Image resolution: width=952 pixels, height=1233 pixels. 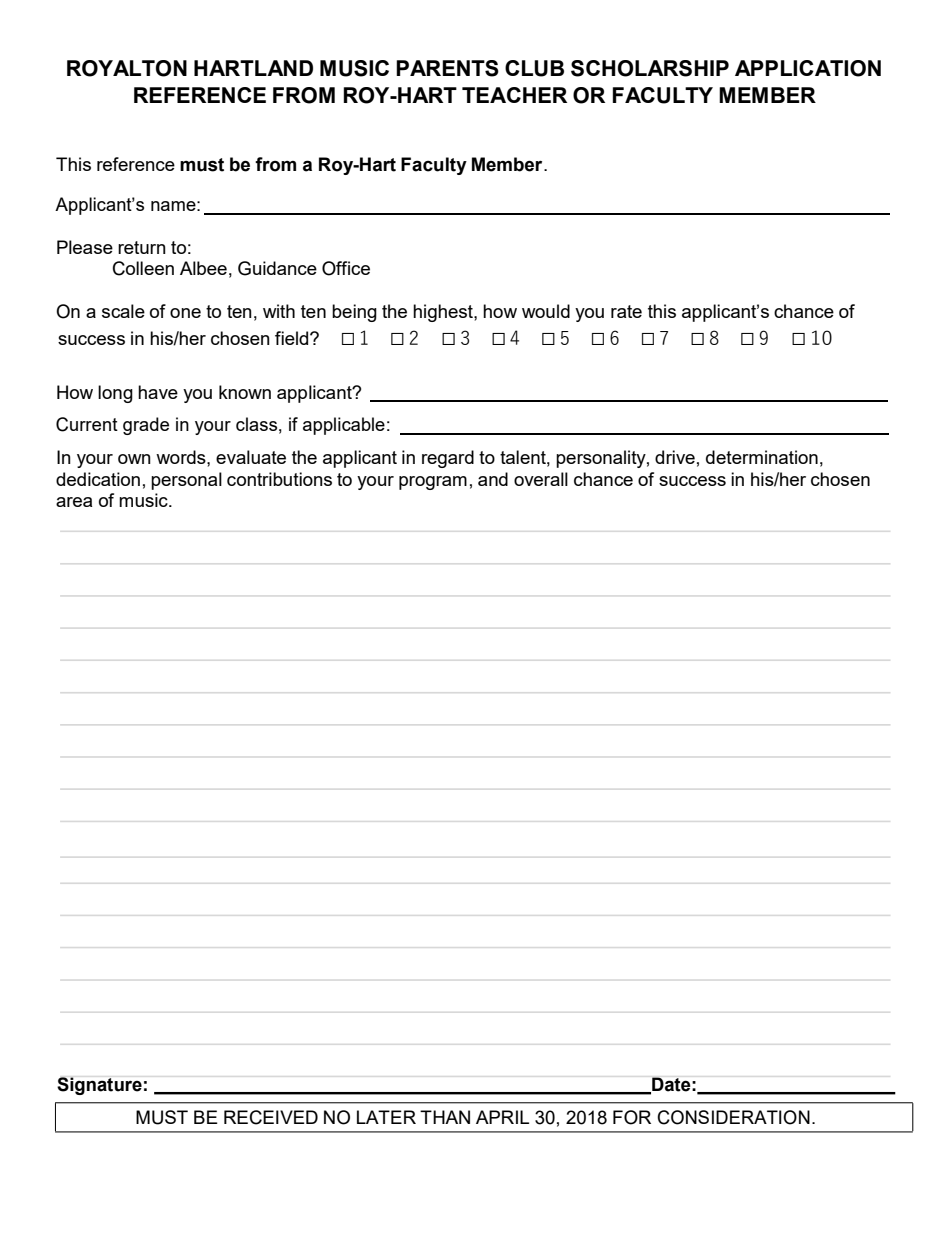 I want to click on THAN, so click(x=445, y=1117).
